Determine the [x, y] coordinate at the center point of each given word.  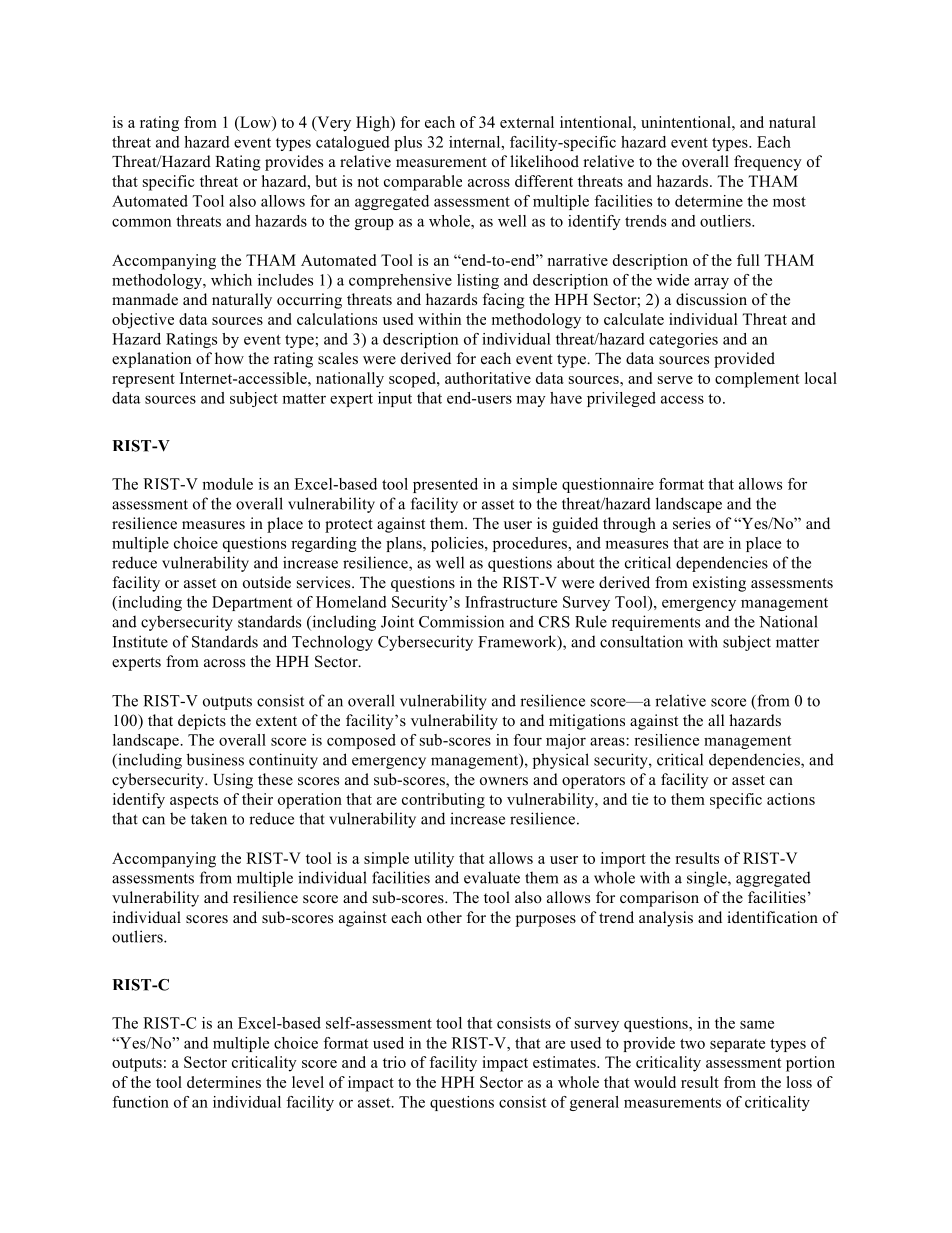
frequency [768, 163]
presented [445, 485]
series [692, 523]
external [527, 122]
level [308, 1082]
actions [791, 799]
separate [737, 1045]
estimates [565, 1062]
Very [333, 124]
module [227, 484]
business [215, 759]
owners [504, 781]
